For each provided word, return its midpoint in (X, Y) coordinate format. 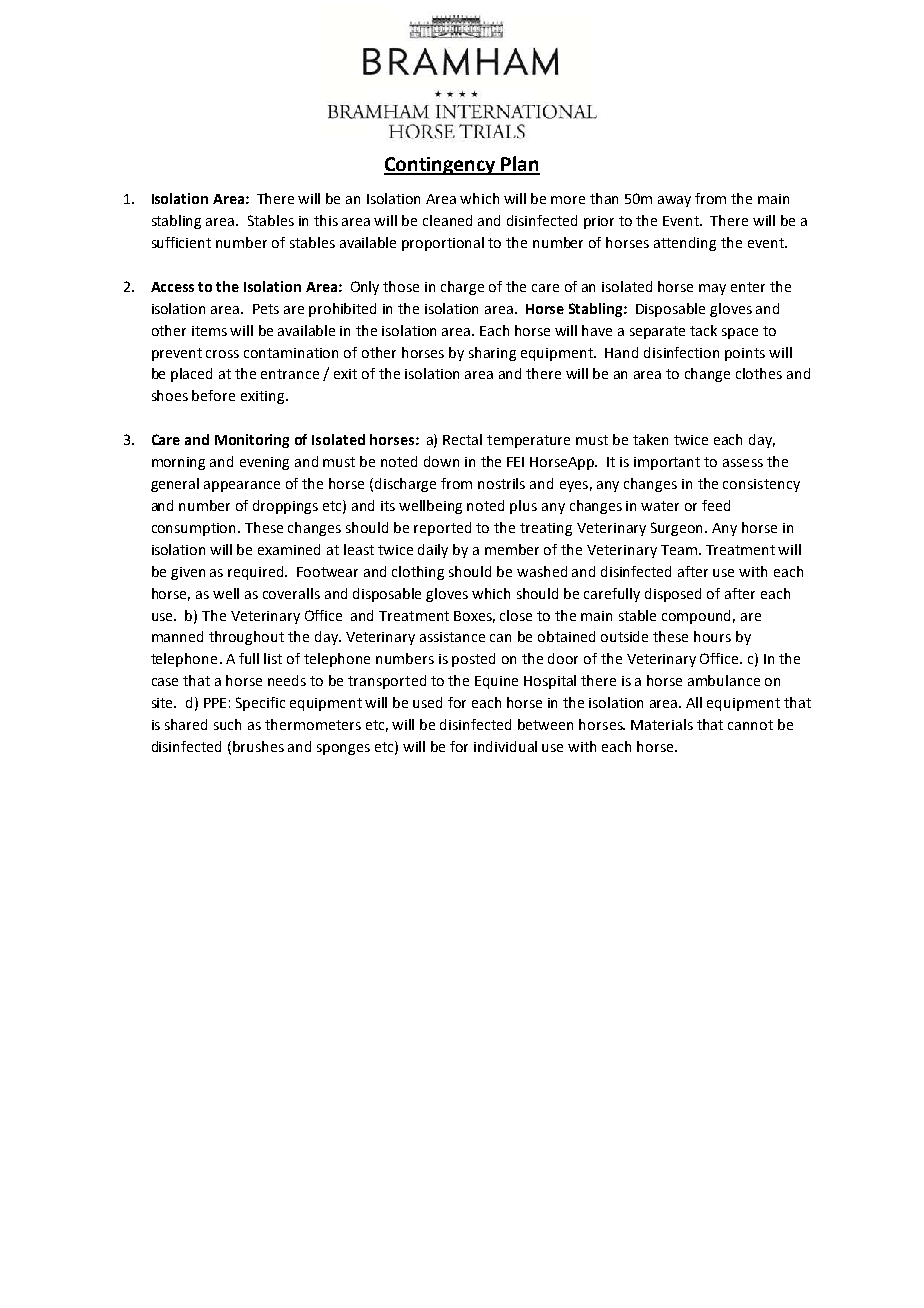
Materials (662, 724)
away (674, 201)
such (227, 724)
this (326, 220)
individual (505, 746)
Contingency (441, 166)
